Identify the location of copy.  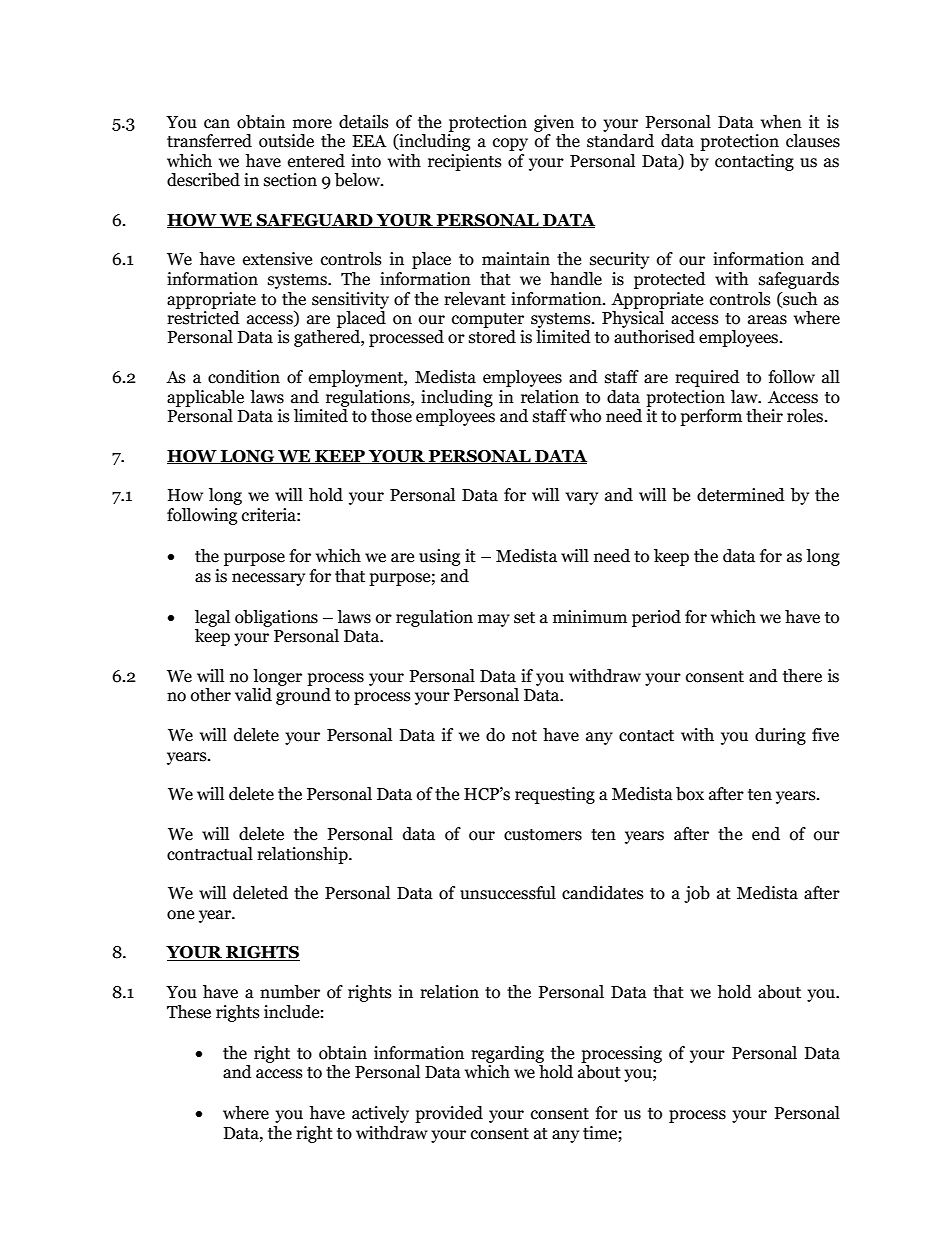
(510, 144).
